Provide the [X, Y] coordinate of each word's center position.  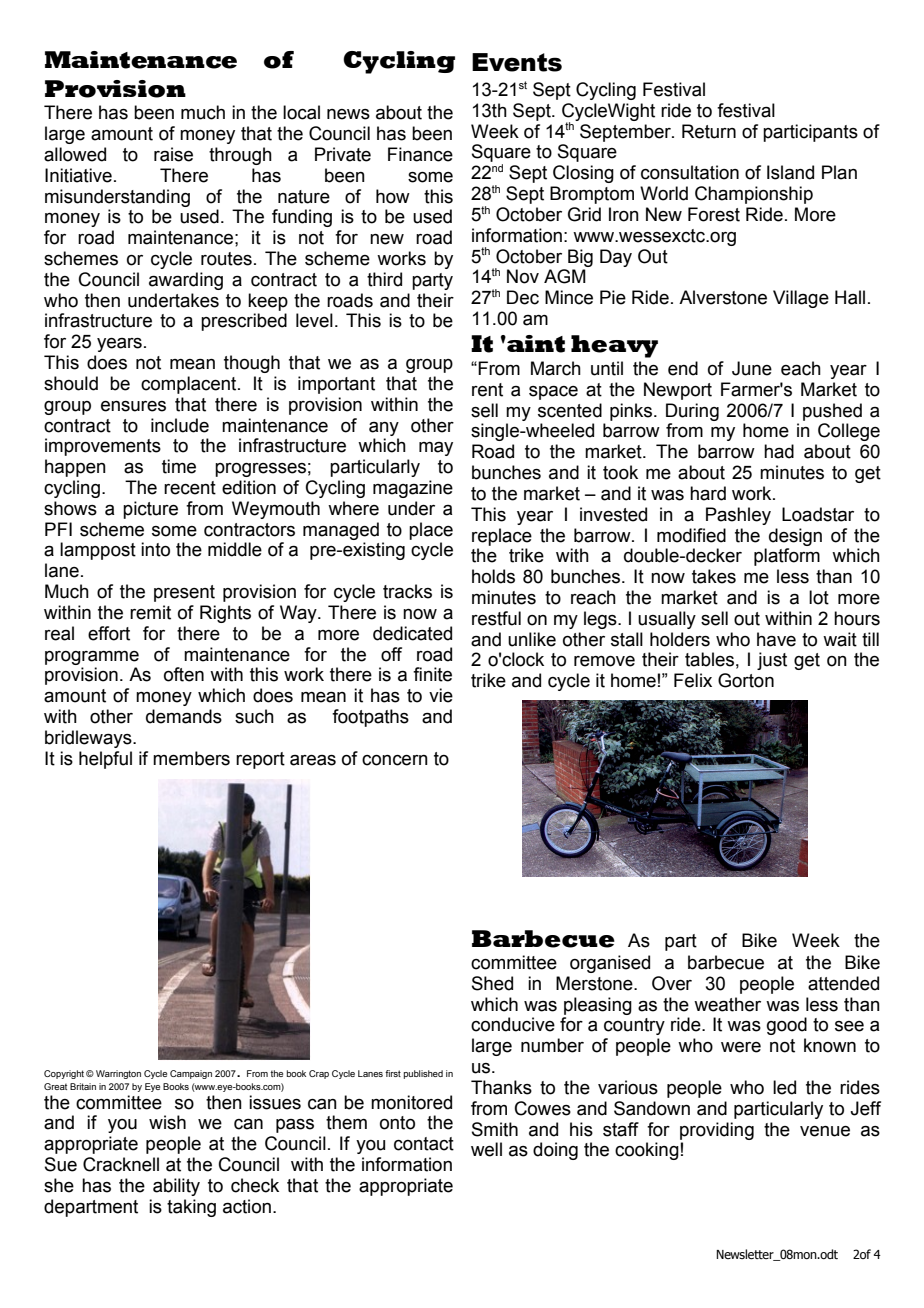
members [191, 758]
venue [825, 1131]
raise [173, 154]
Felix [693, 680]
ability [176, 1187]
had [779, 451]
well [486, 1149]
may [436, 449]
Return [709, 131]
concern [395, 760]
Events [517, 62]
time [179, 466]
